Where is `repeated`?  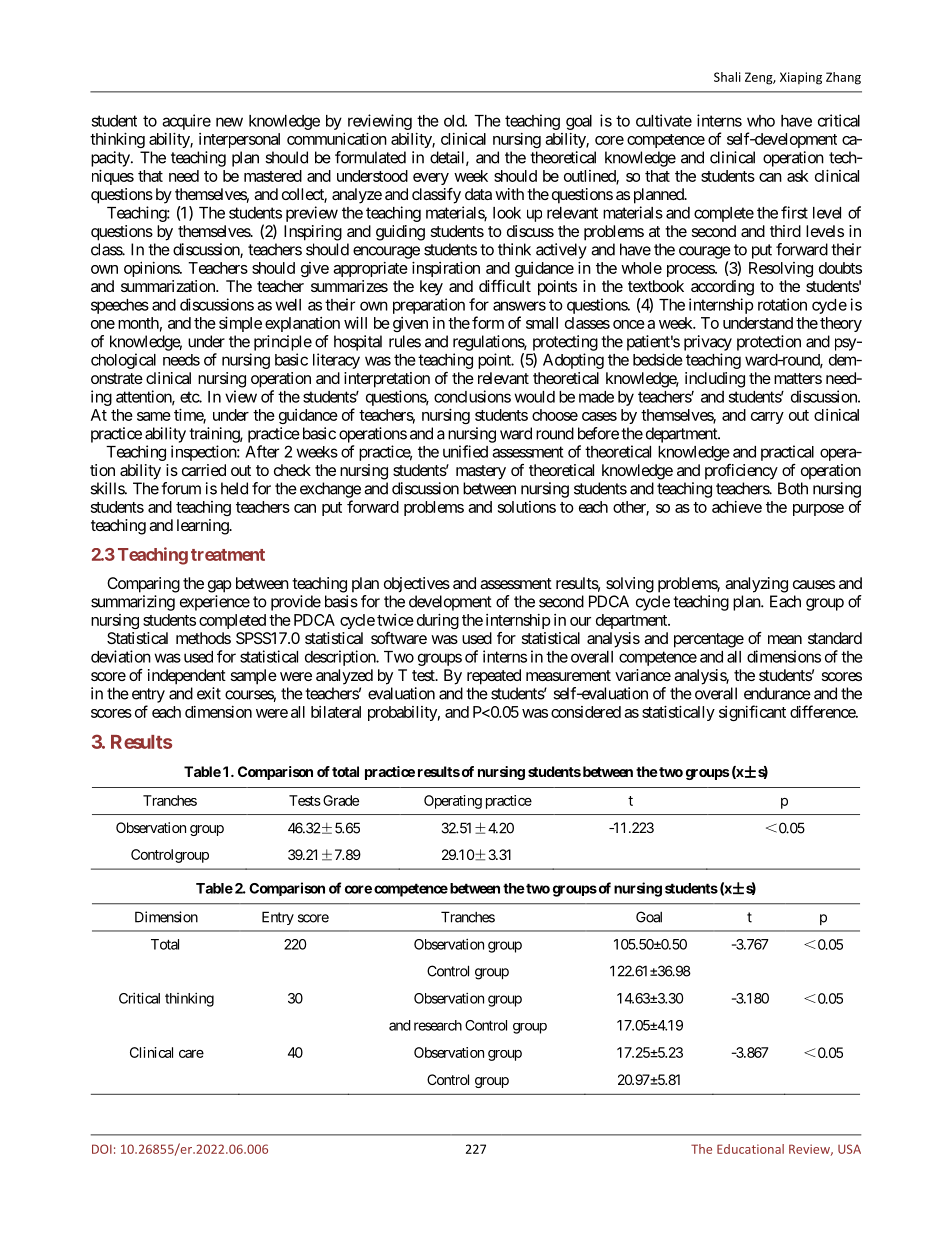 repeated is located at coordinates (494, 677).
